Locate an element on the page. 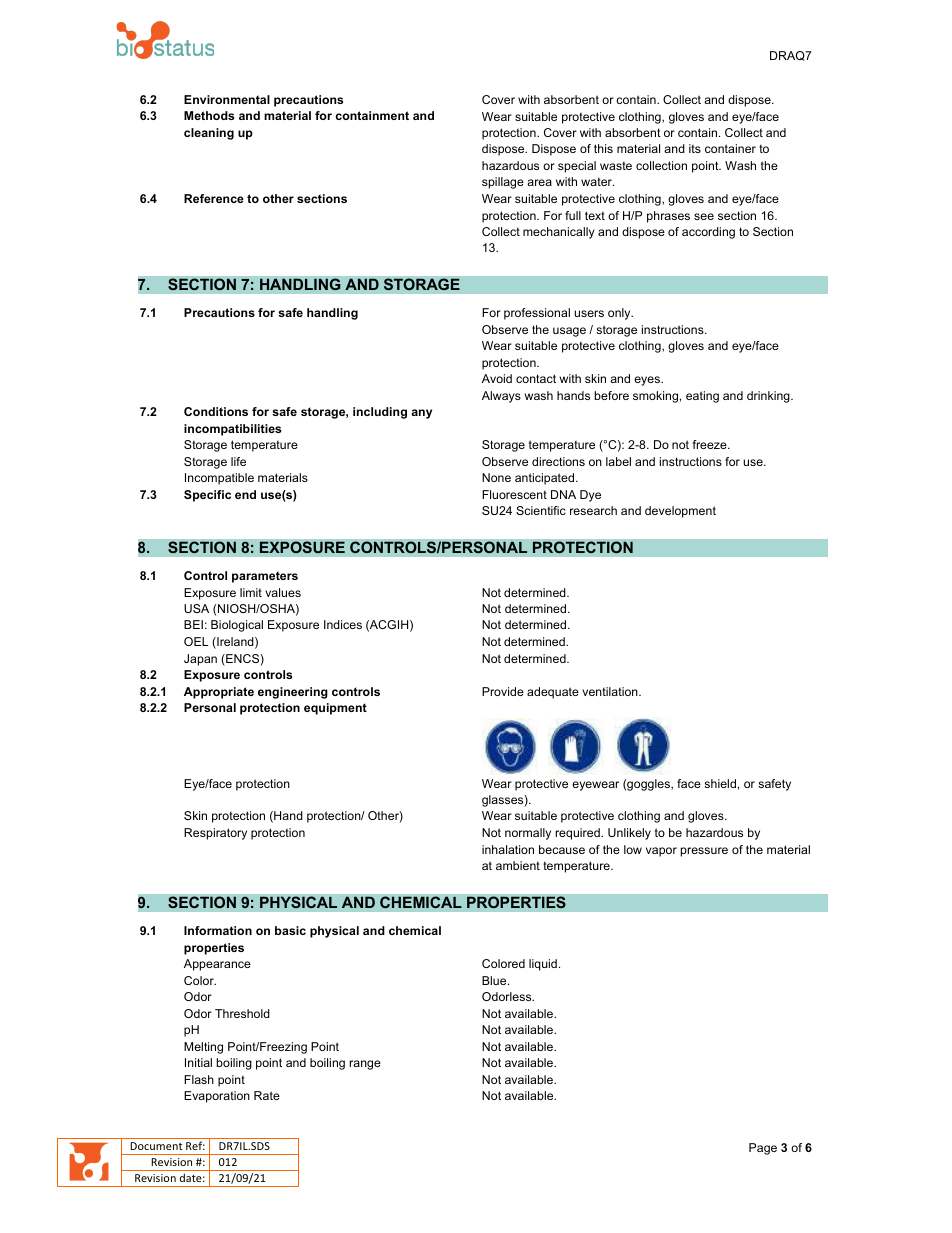 This page has width=952, height=1233. engineering is located at coordinates (293, 693).
